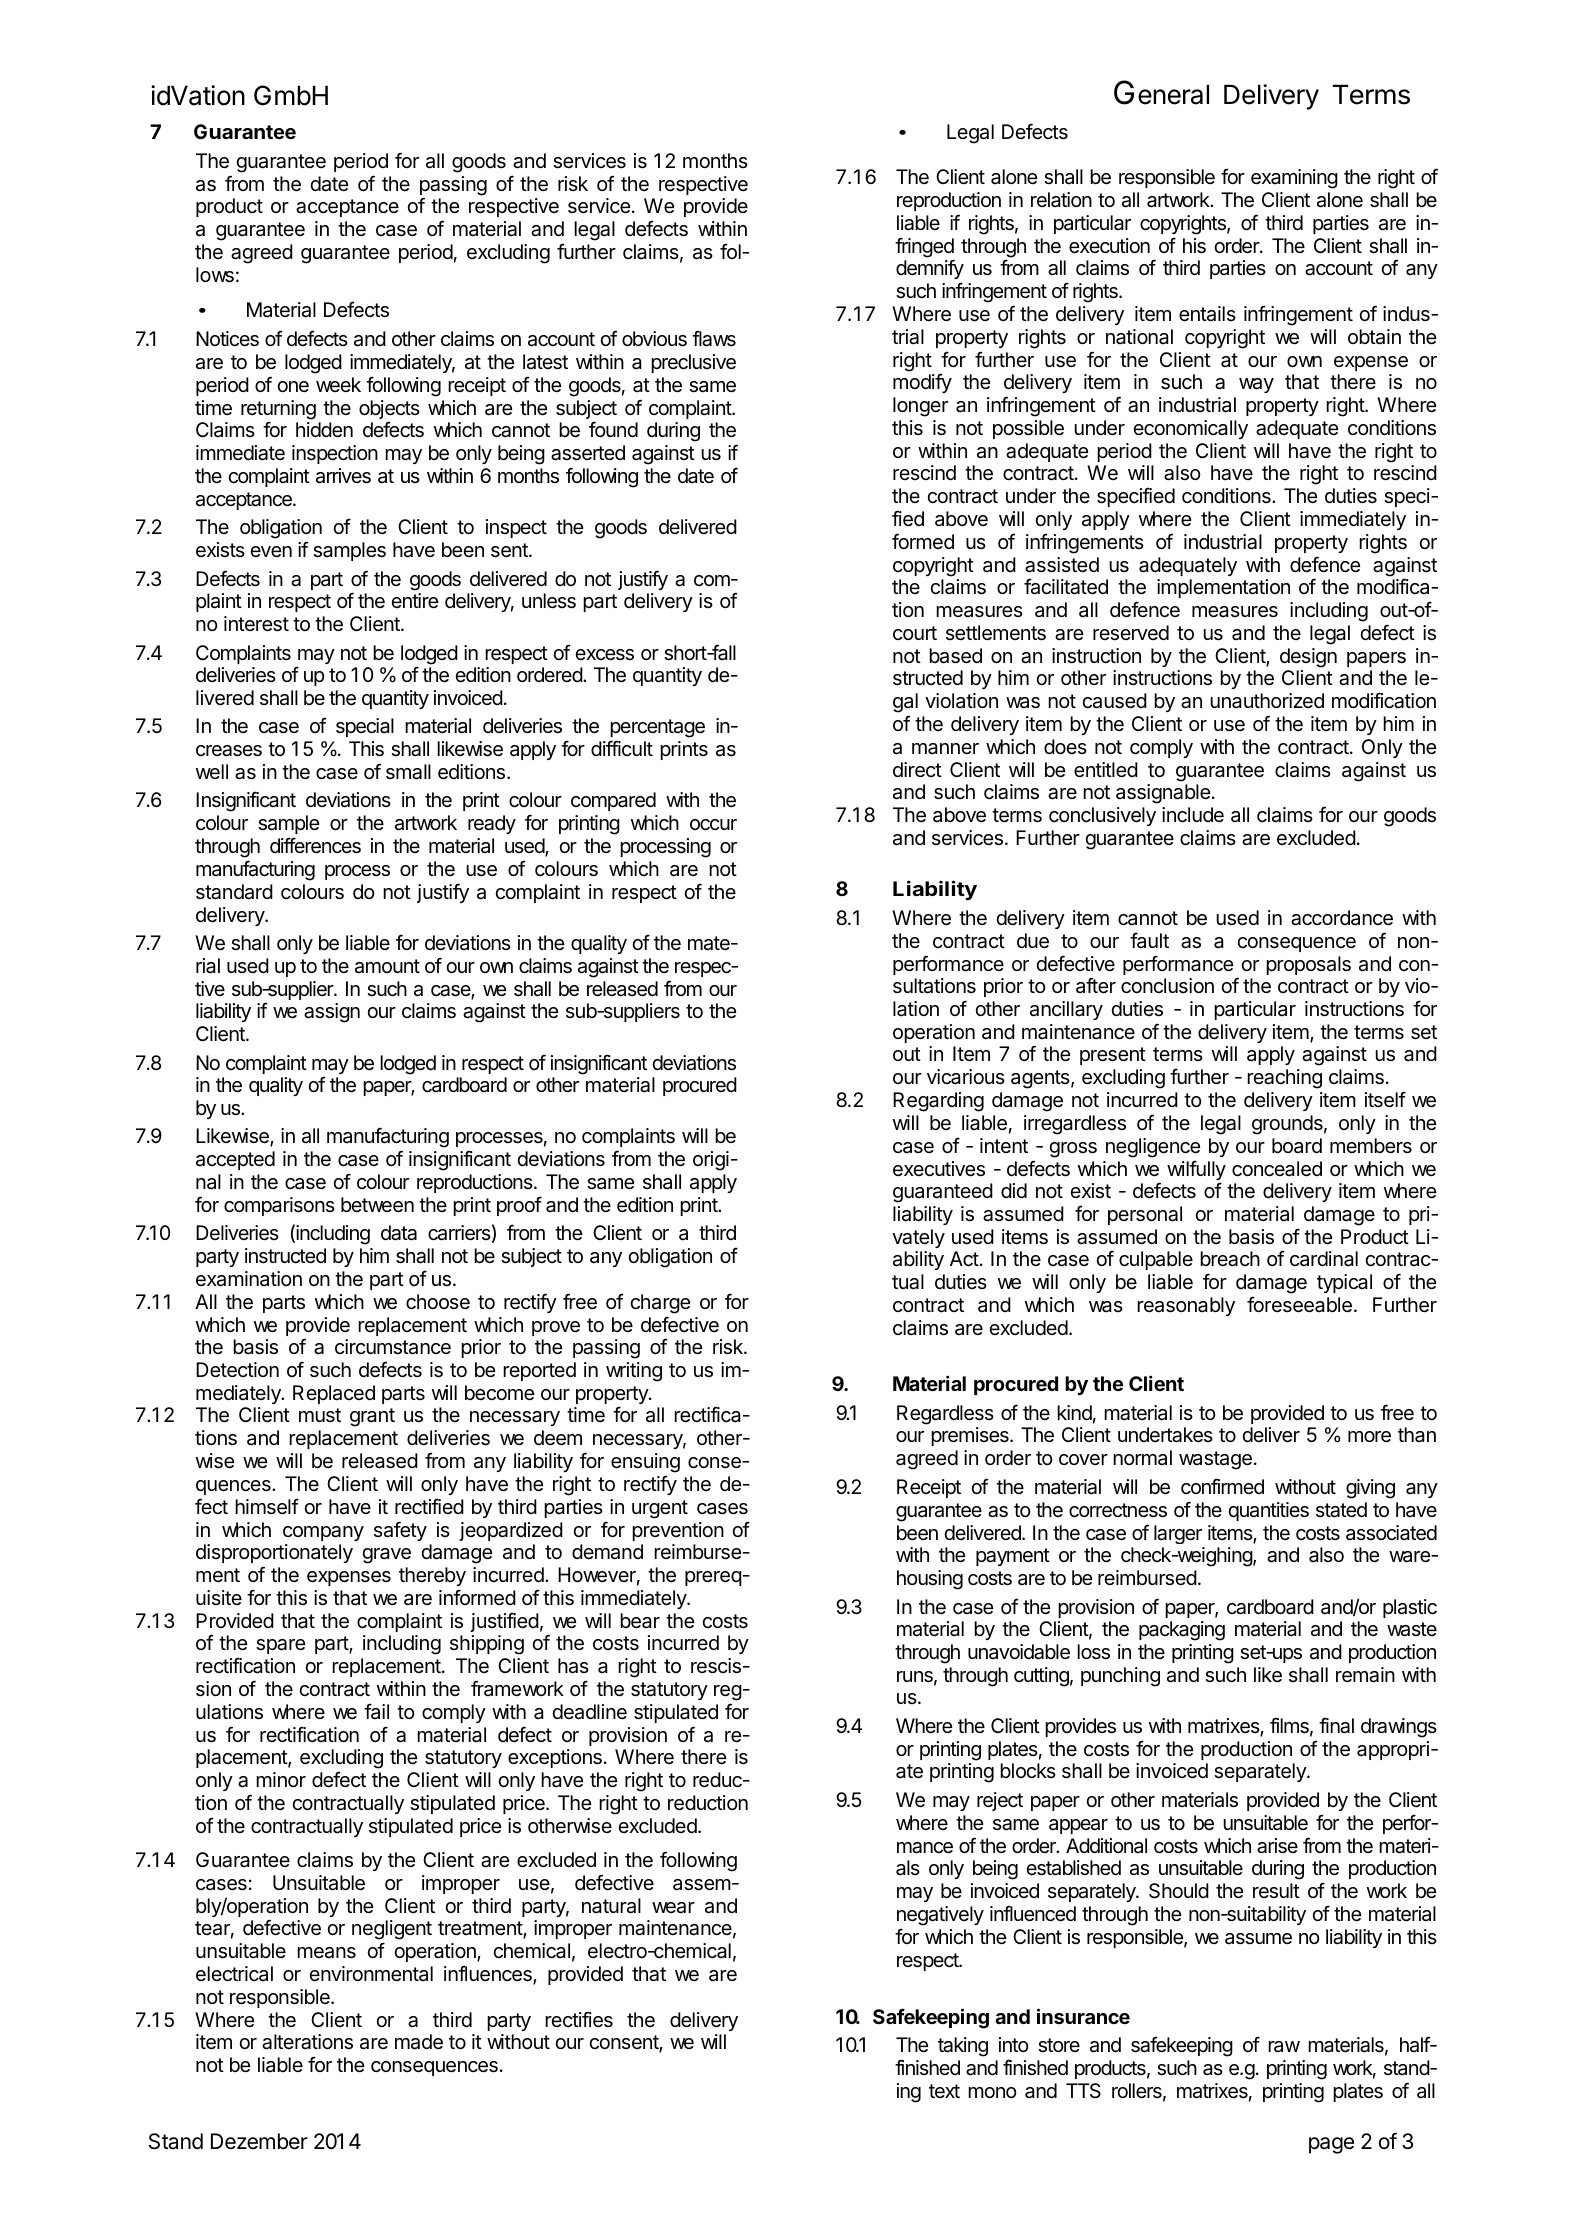  What do you see at coordinates (917, 770) in the screenshot?
I see `direct` at bounding box center [917, 770].
